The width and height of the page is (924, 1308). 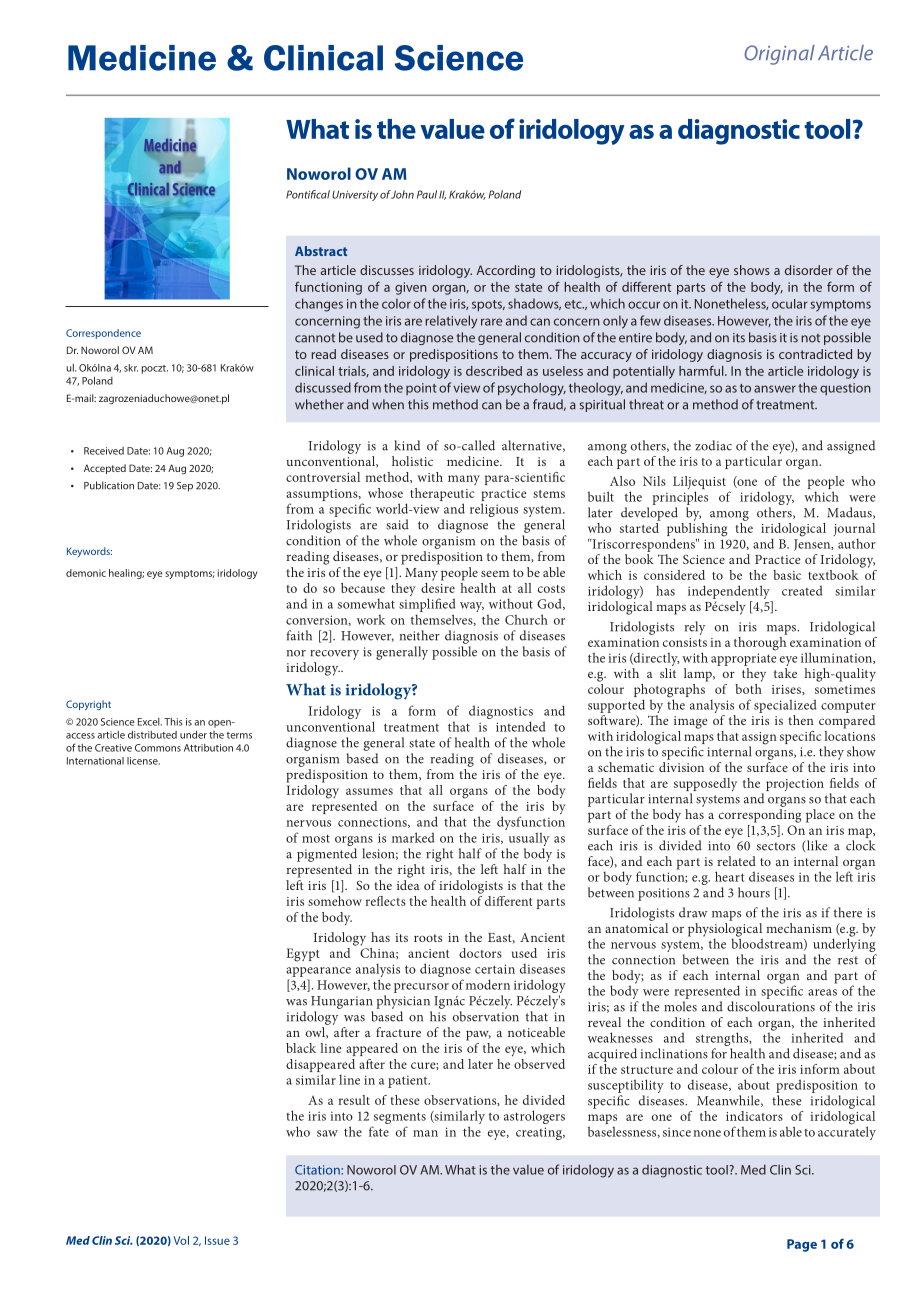 What do you see at coordinates (480, 953) in the page?
I see `doctors` at bounding box center [480, 953].
